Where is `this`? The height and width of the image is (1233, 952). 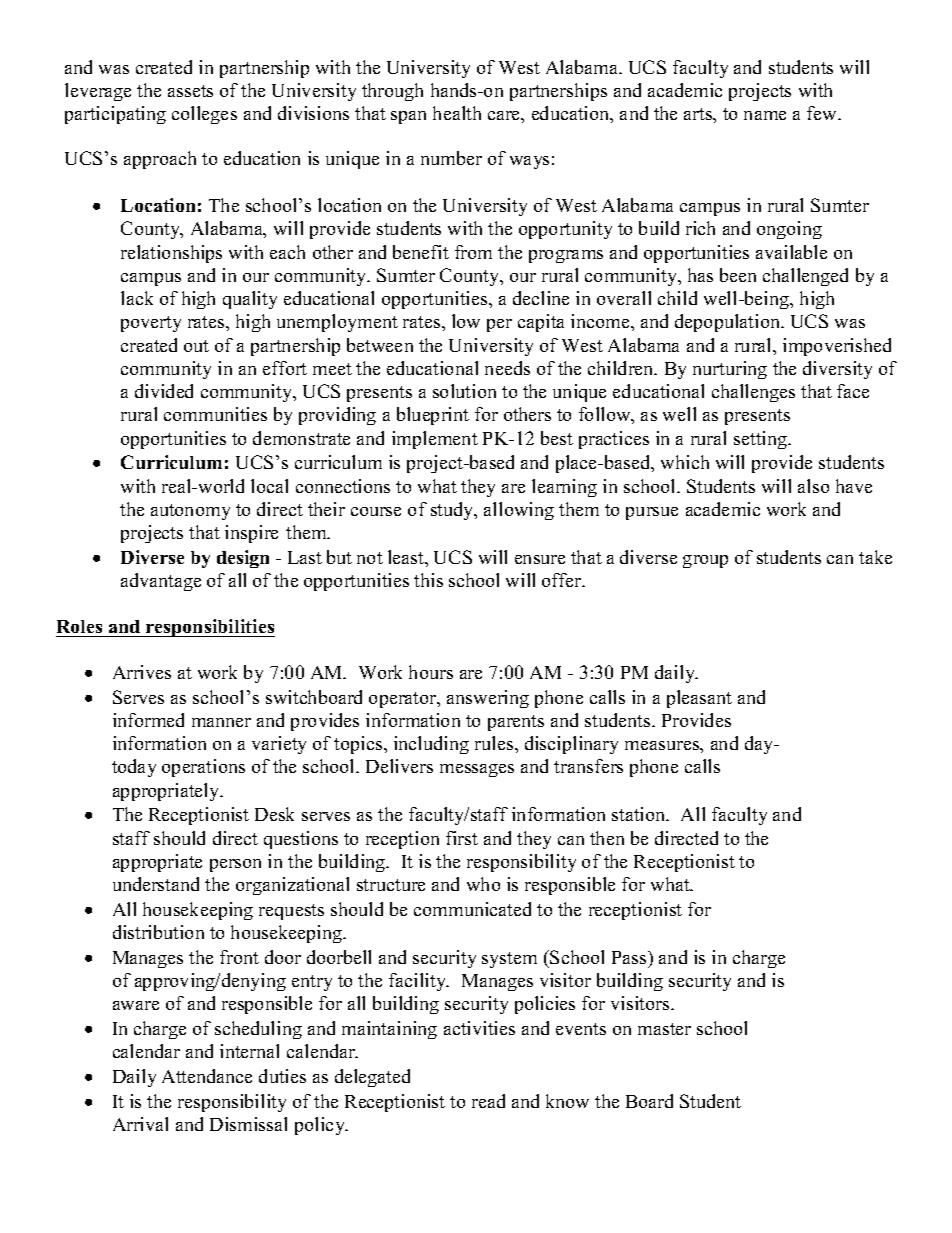
this is located at coordinates (428, 580).
